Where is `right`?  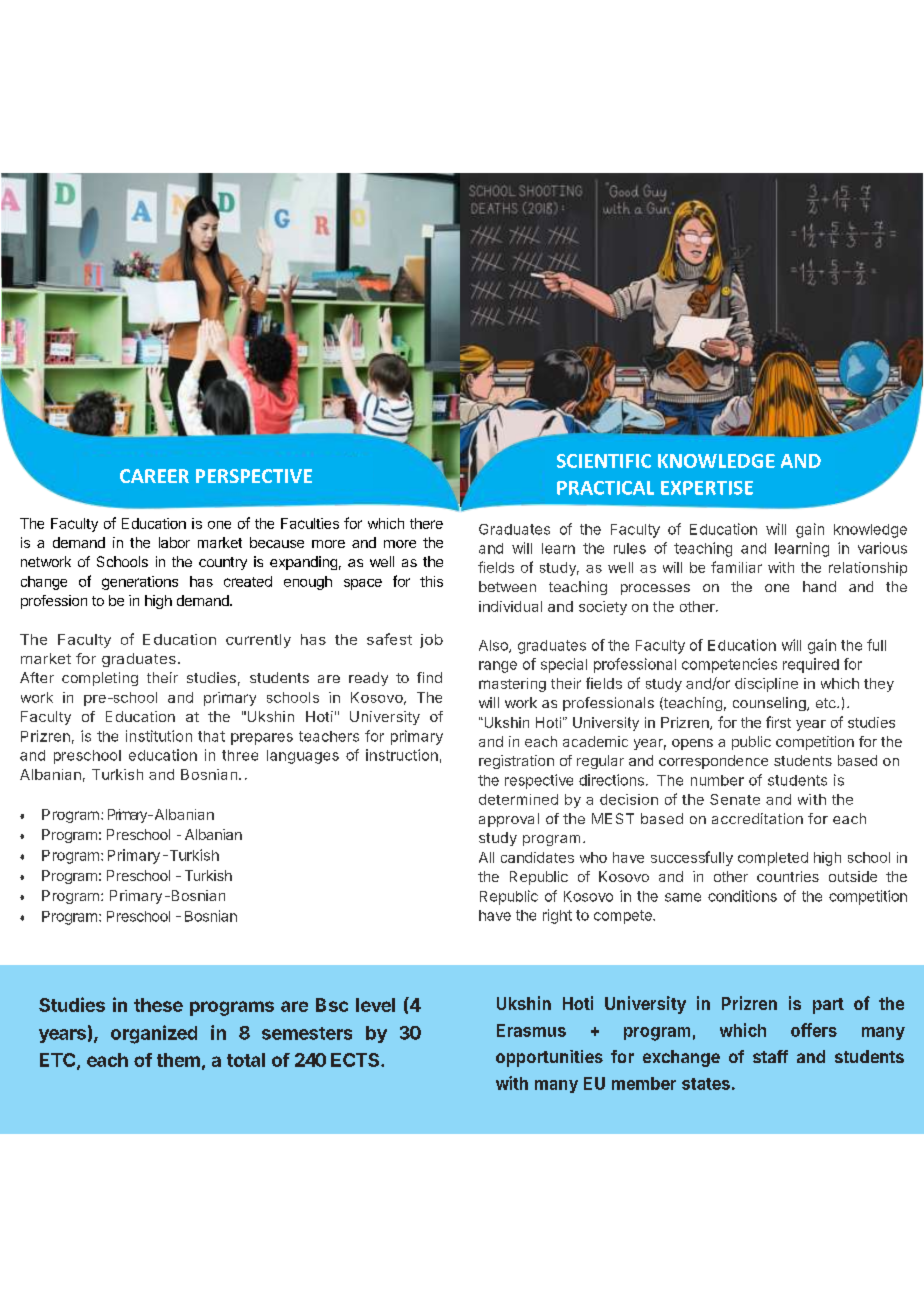
right is located at coordinates (557, 916).
